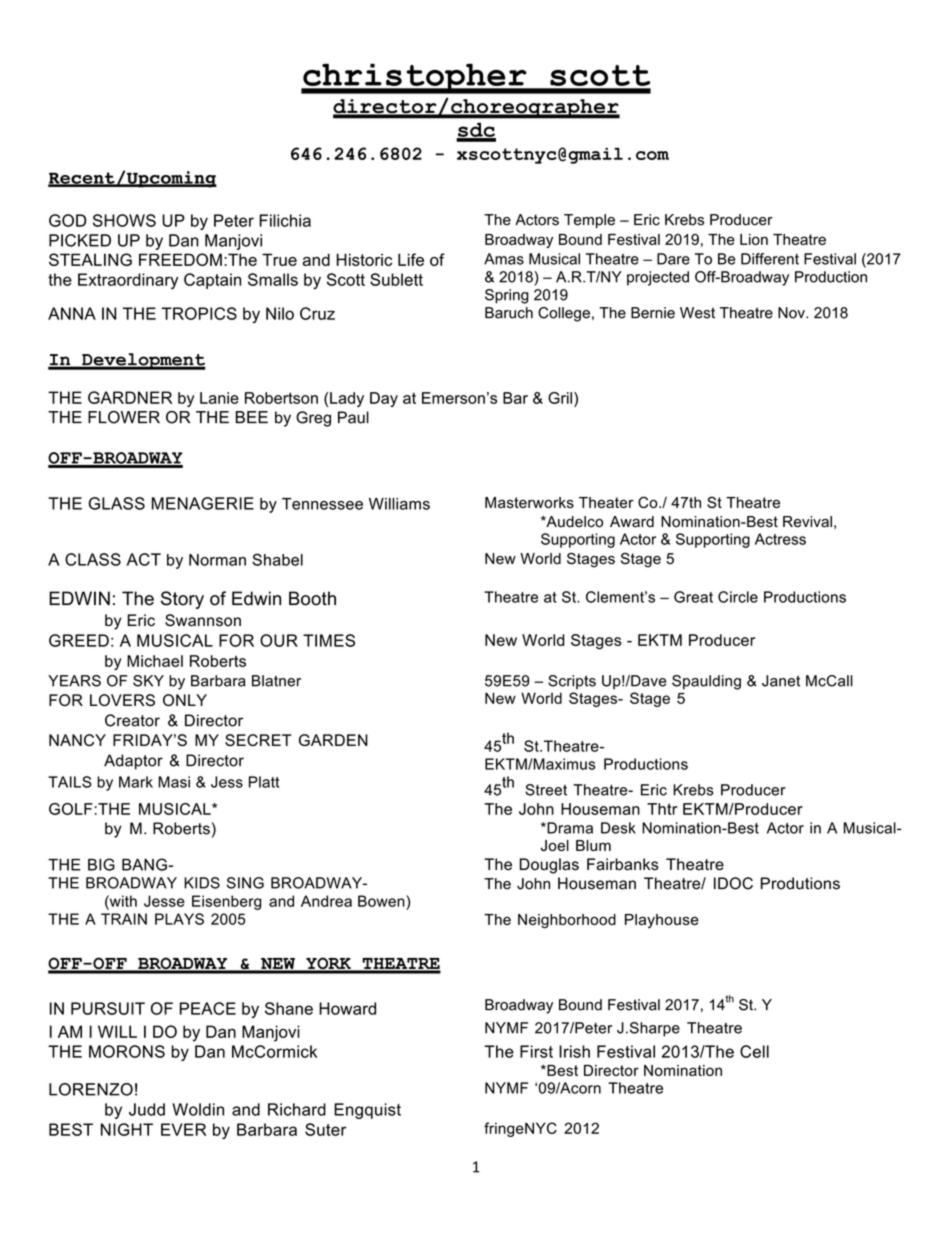 The image size is (952, 1233). What do you see at coordinates (147, 1109) in the screenshot?
I see `Judd` at bounding box center [147, 1109].
